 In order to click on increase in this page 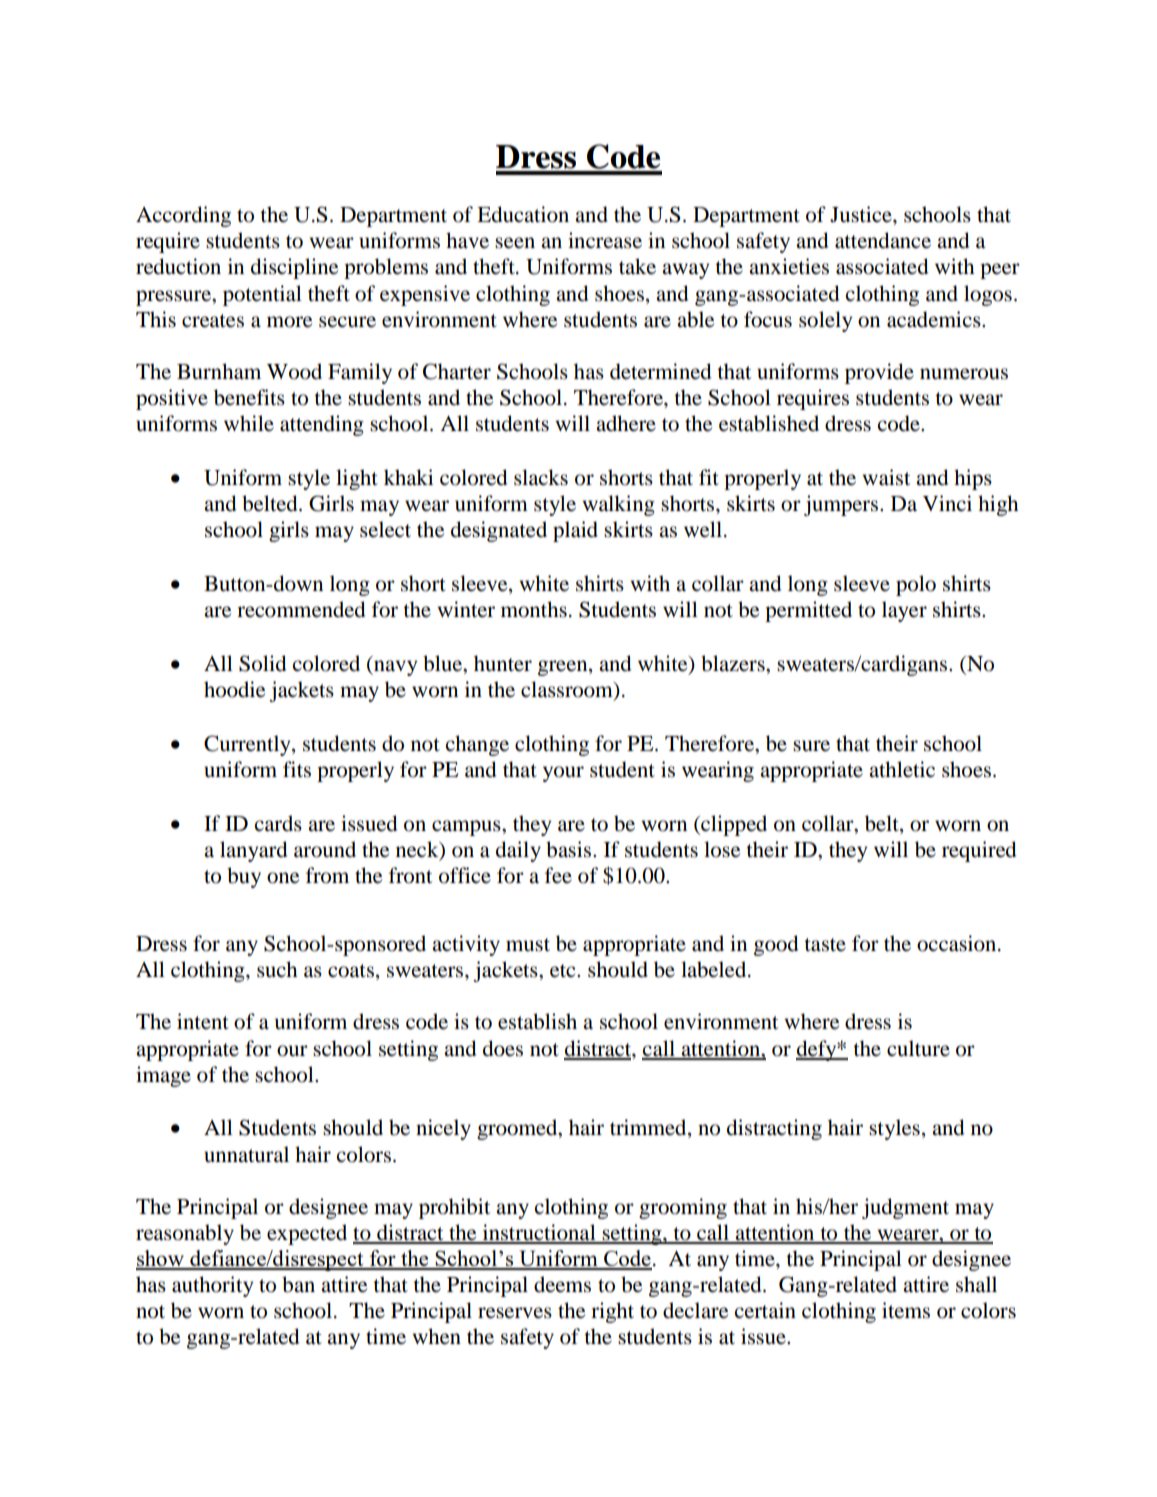, I will do `click(605, 240)`.
